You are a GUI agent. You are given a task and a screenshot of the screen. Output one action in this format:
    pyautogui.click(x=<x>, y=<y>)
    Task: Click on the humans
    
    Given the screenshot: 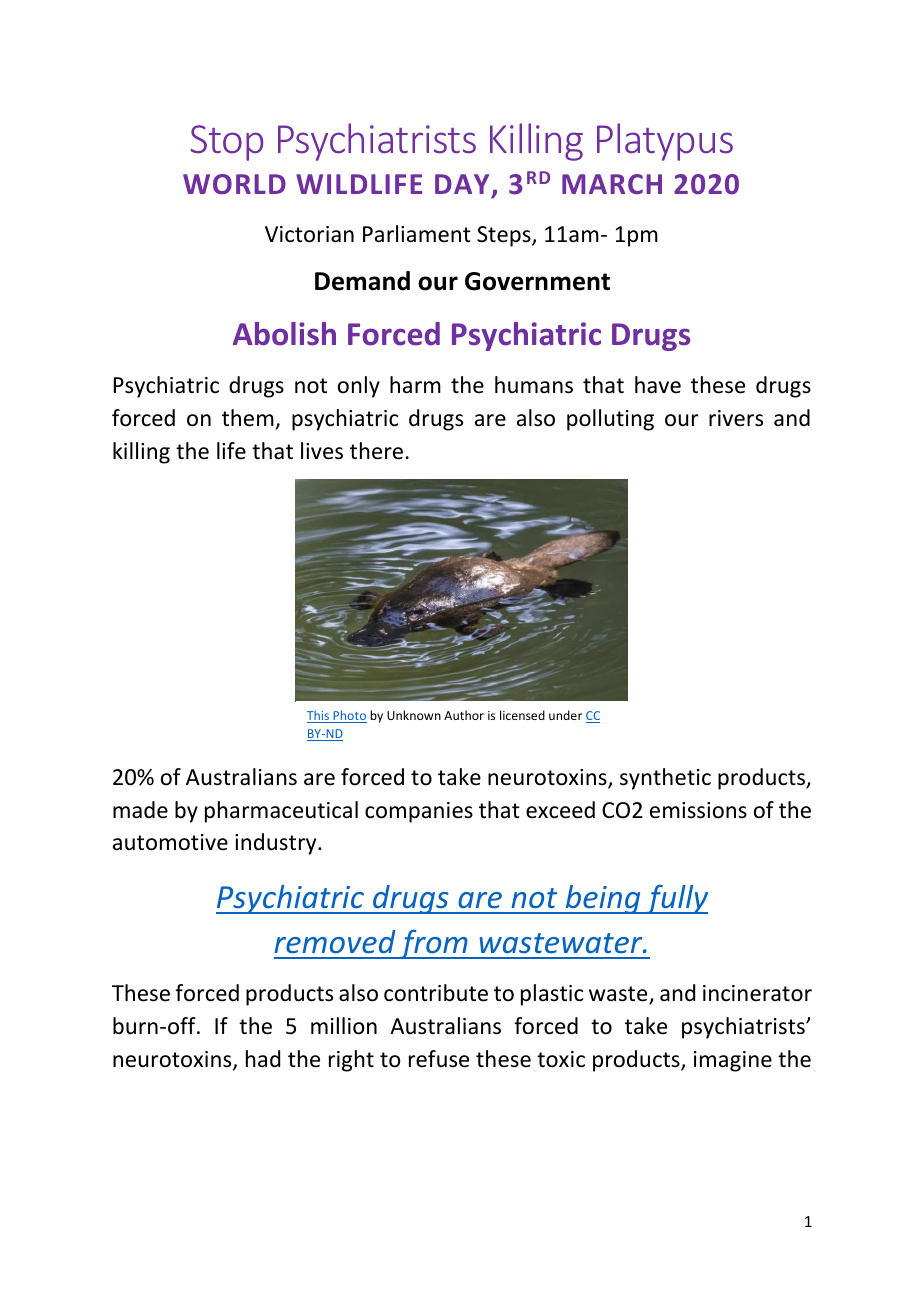 What is the action you would take?
    pyautogui.click(x=534, y=385)
